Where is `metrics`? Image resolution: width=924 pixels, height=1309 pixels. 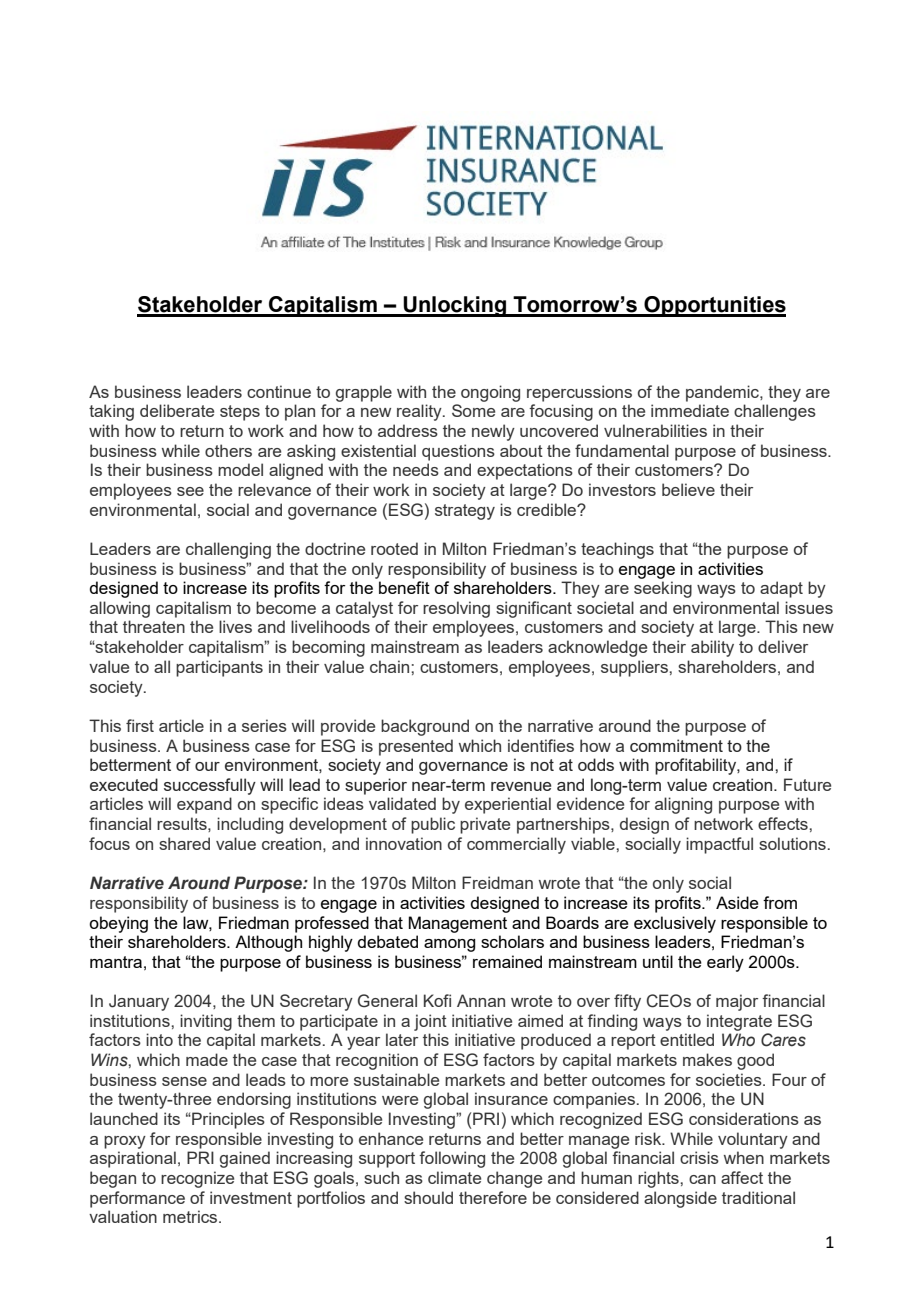
metrics is located at coordinates (191, 1216).
